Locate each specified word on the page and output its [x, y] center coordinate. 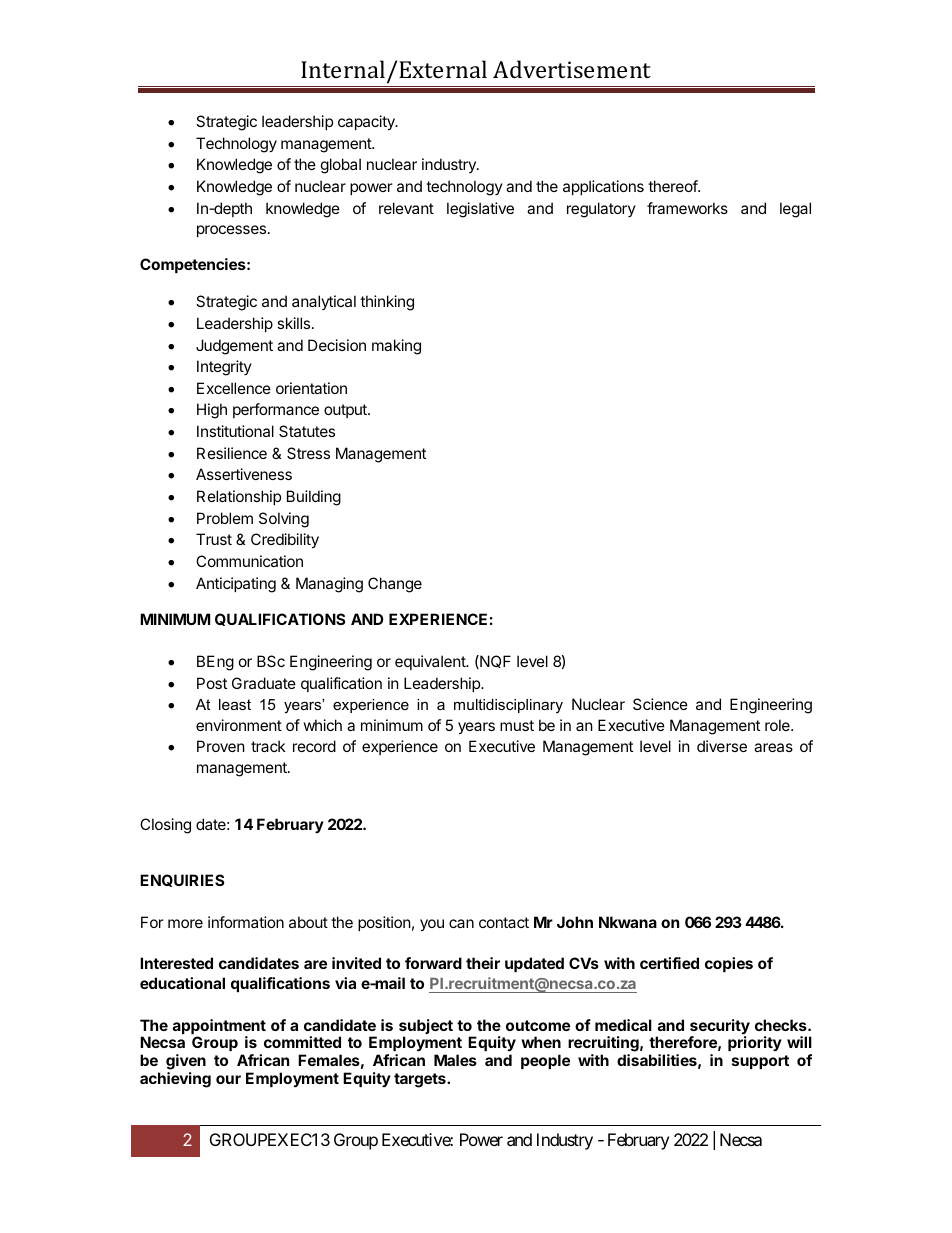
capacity [367, 122]
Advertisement [572, 69]
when [541, 1042]
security [720, 1028]
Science [660, 704]
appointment [219, 1028]
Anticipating [236, 585]
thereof [673, 186]
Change [395, 585]
